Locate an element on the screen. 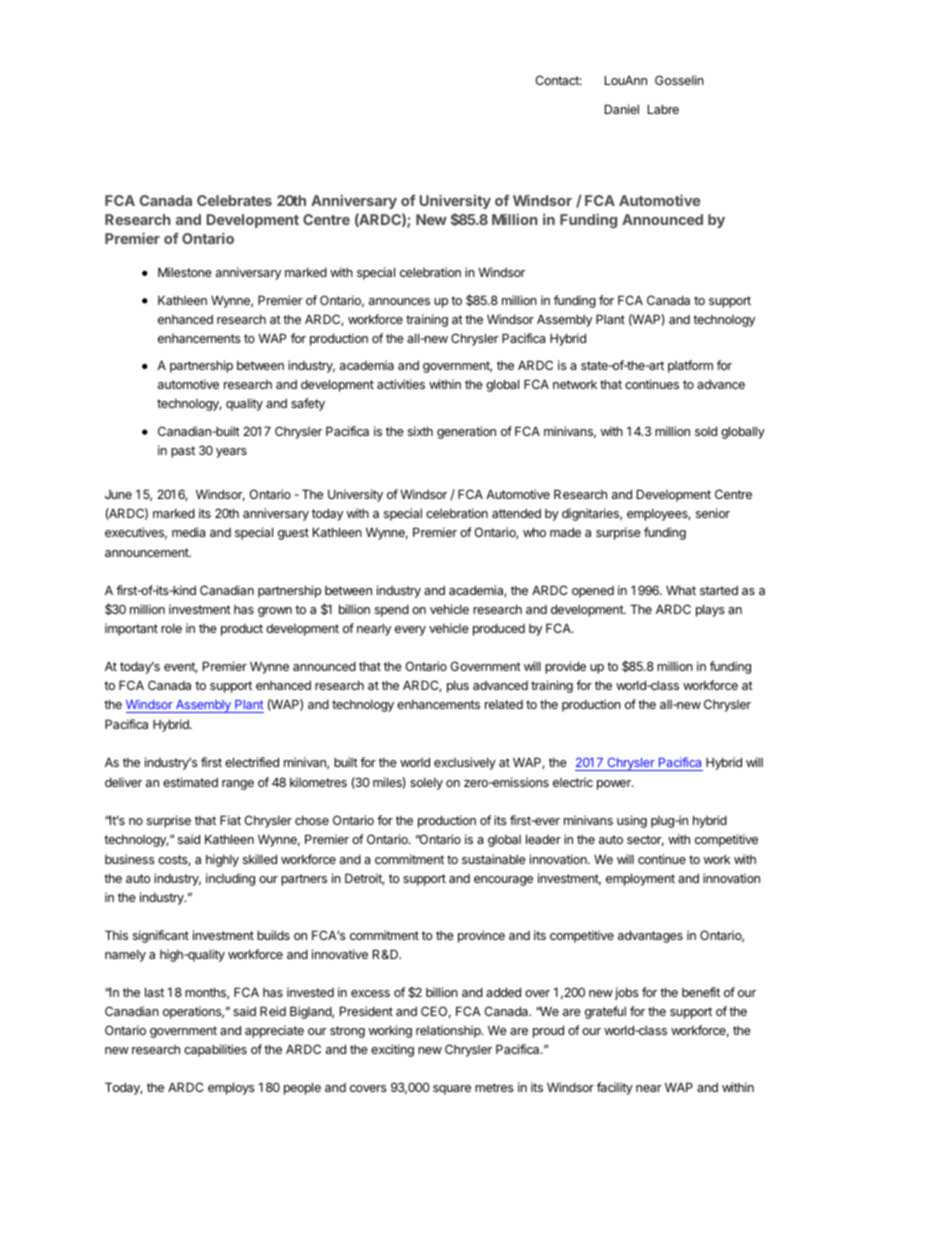 Image resolution: width=952 pixels, height=1233 pixels. exciting is located at coordinates (392, 1050).
